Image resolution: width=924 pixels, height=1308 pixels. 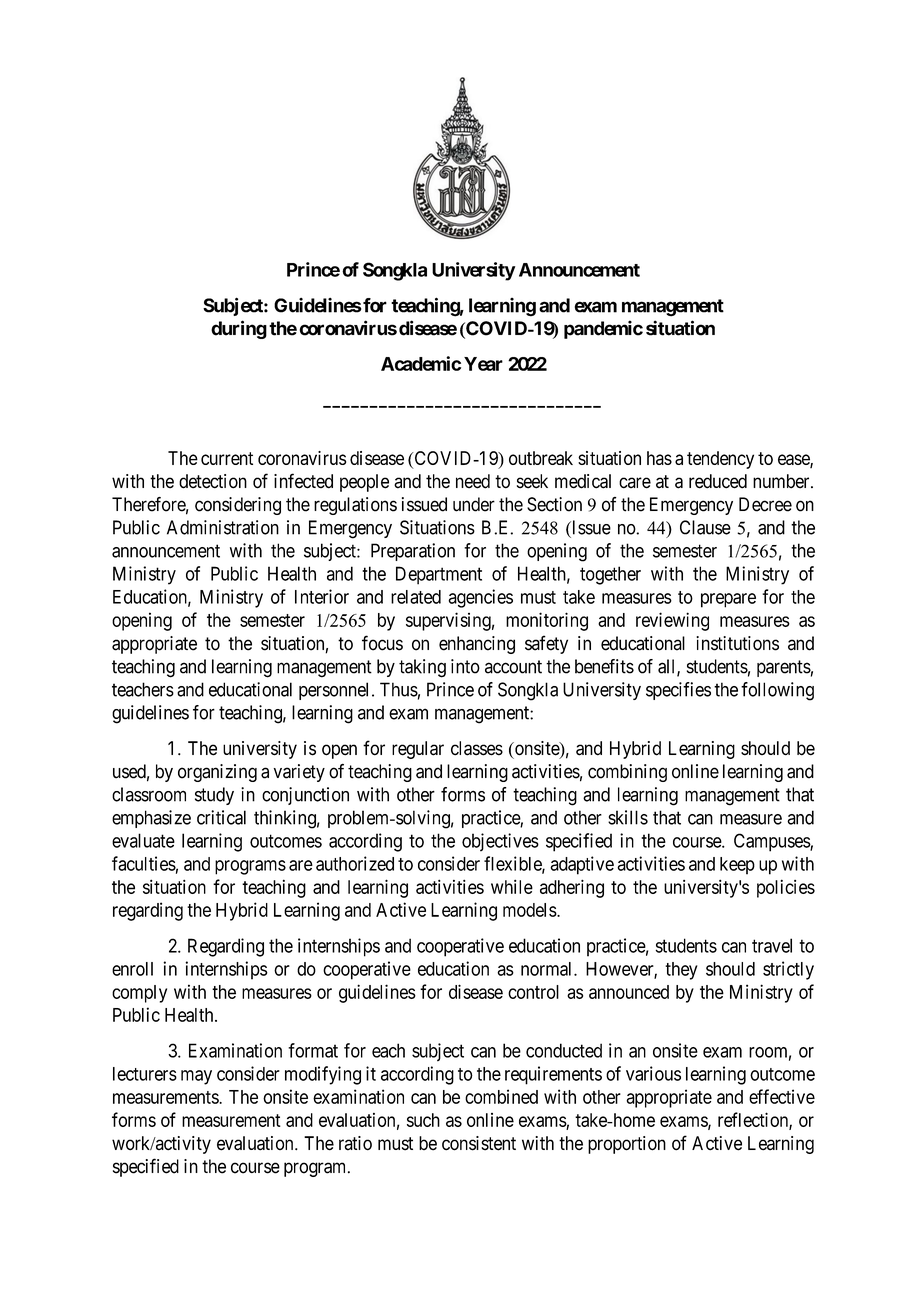 I want to click on may, so click(x=196, y=1077).
